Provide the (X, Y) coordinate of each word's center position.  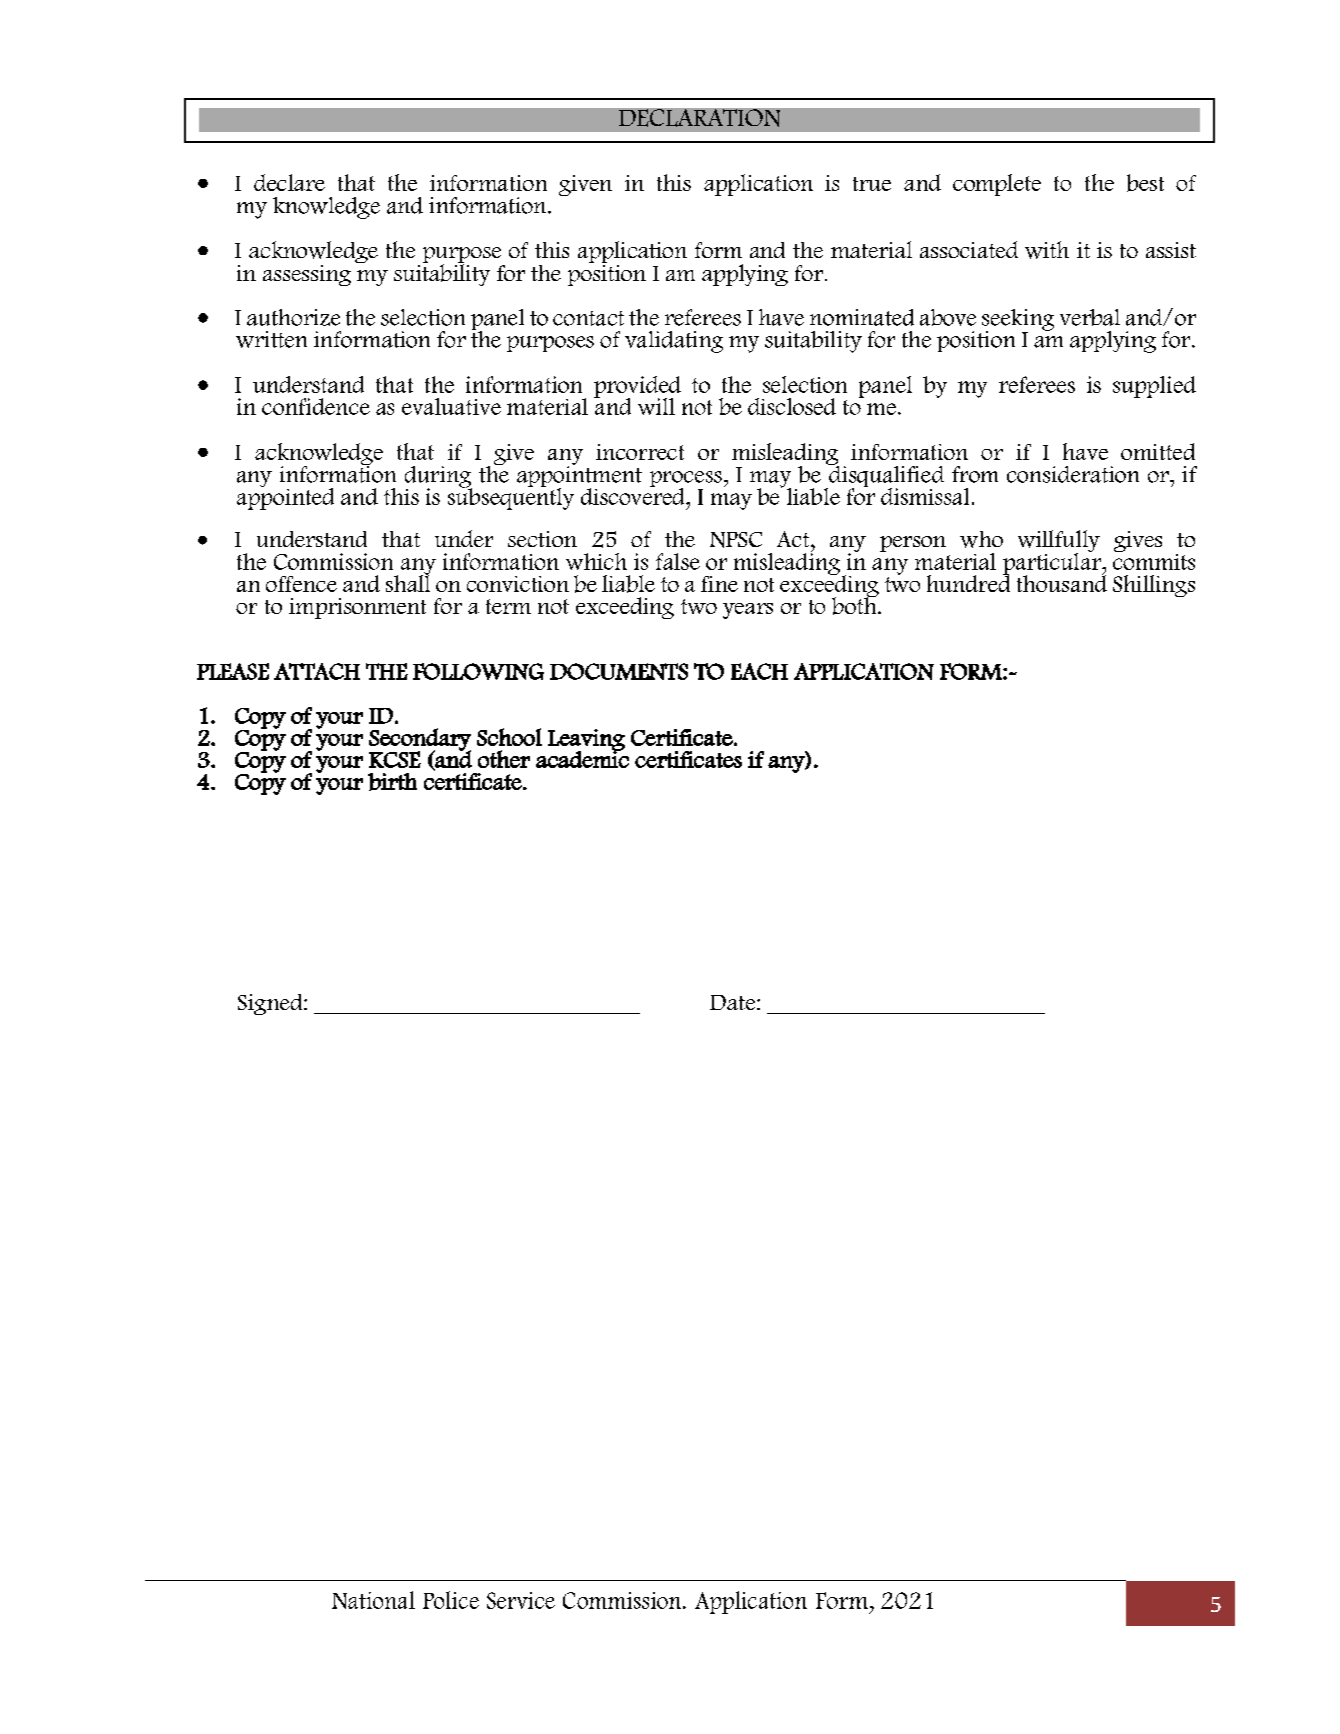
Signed (271, 1004)
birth (392, 782)
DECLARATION (699, 118)
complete (997, 185)
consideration (1073, 474)
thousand (1062, 582)
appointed (285, 497)
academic (582, 758)
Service (521, 1600)
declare (289, 182)
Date (734, 1002)
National (373, 1600)
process (686, 480)
